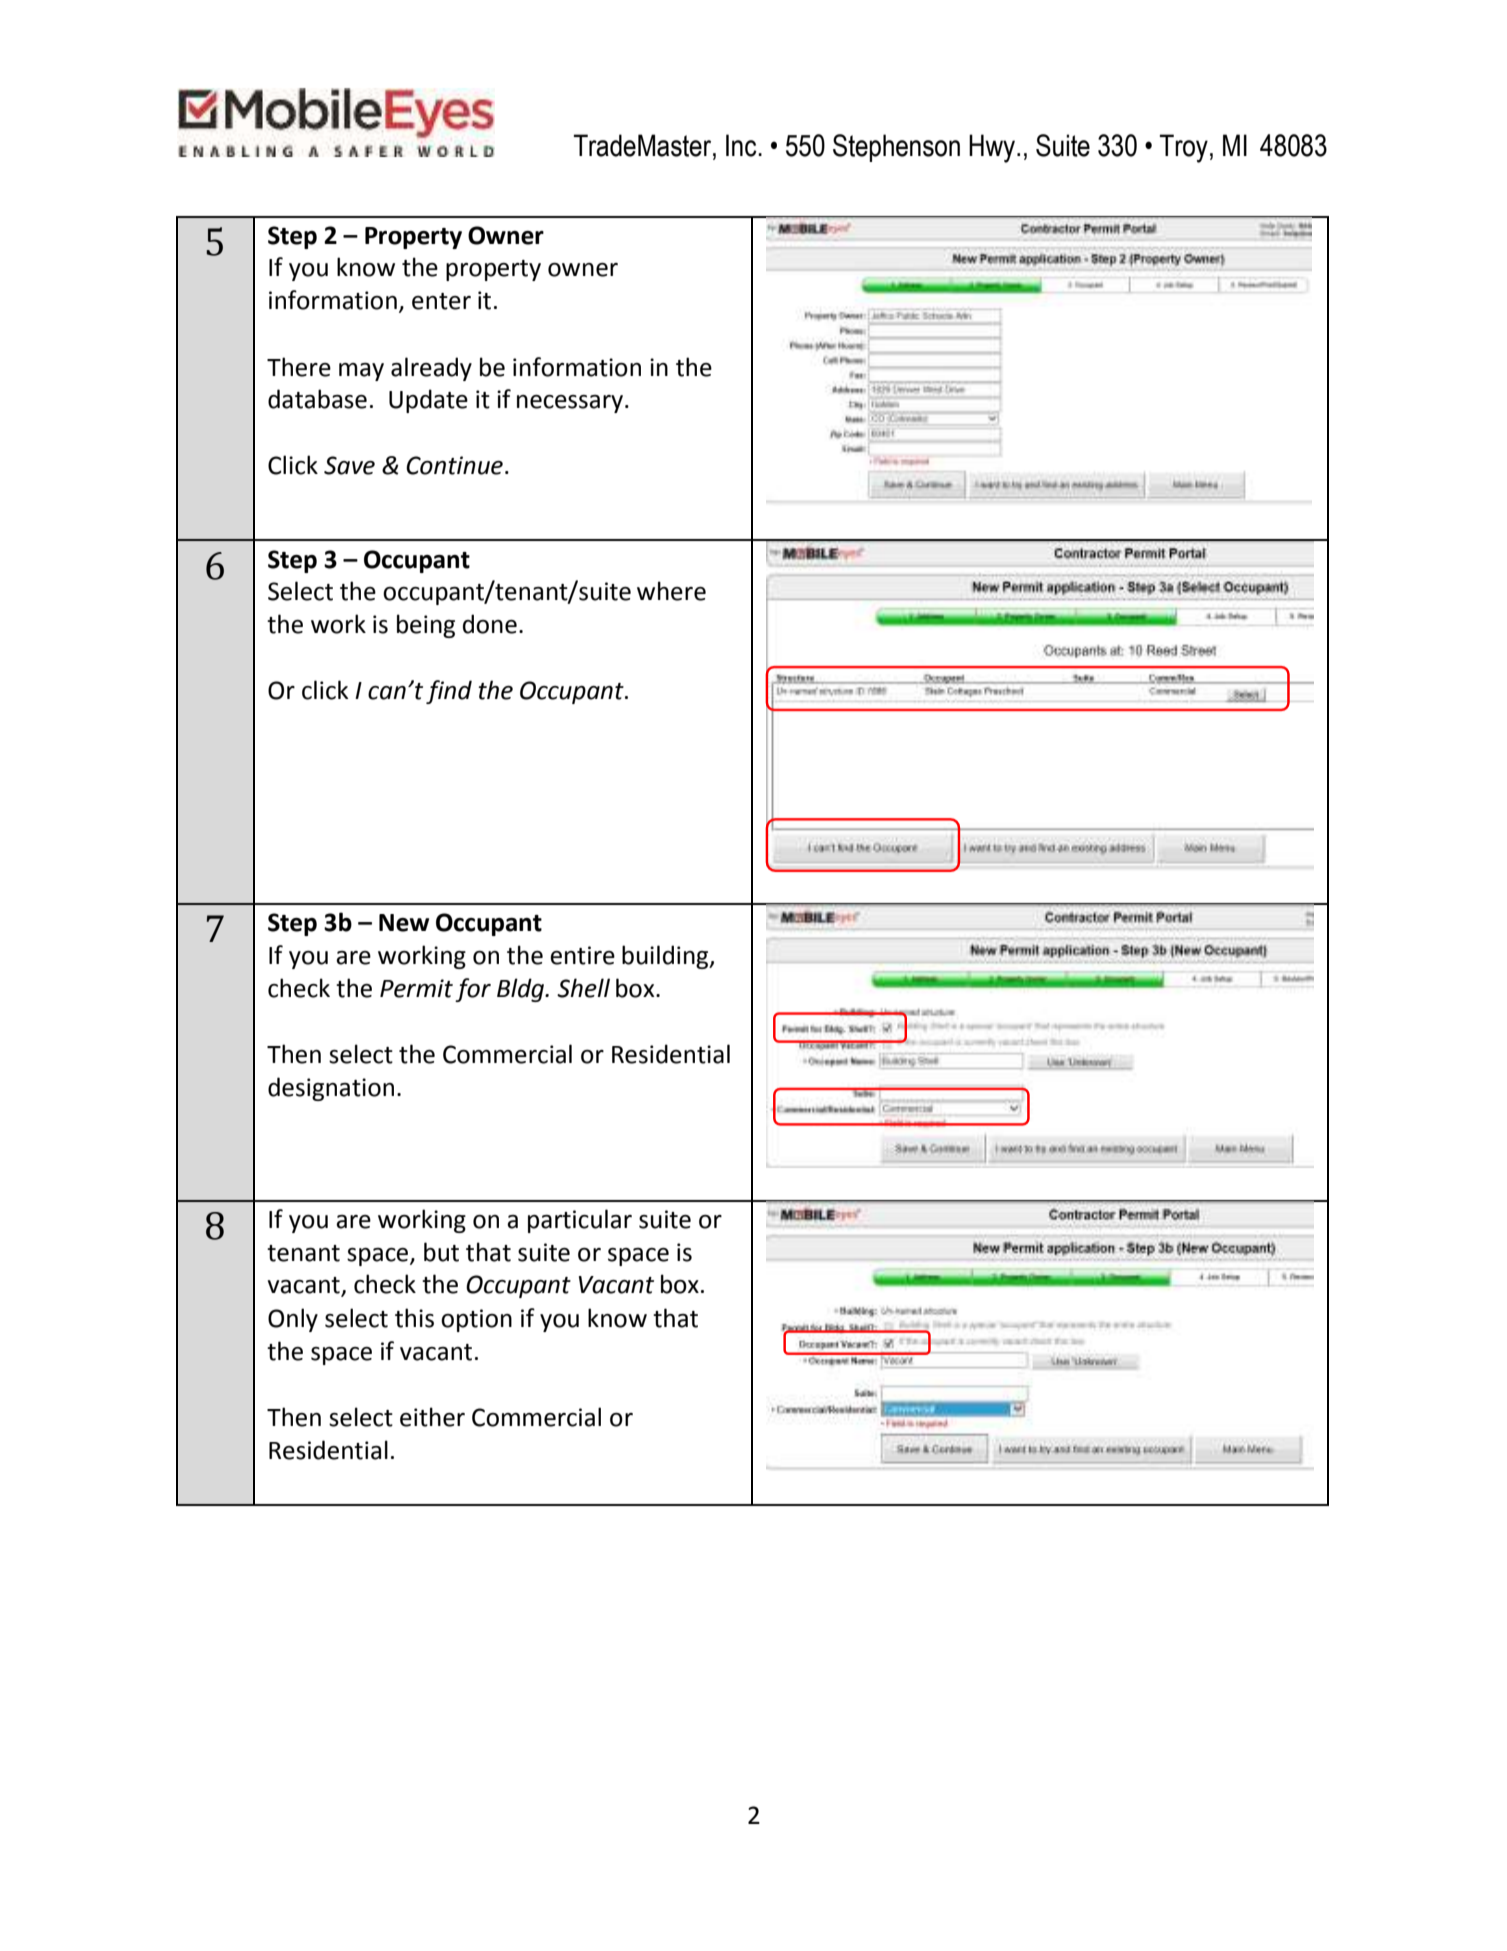 The image size is (1507, 1951). What do you see at coordinates (432, 1417) in the screenshot?
I see `either` at bounding box center [432, 1417].
